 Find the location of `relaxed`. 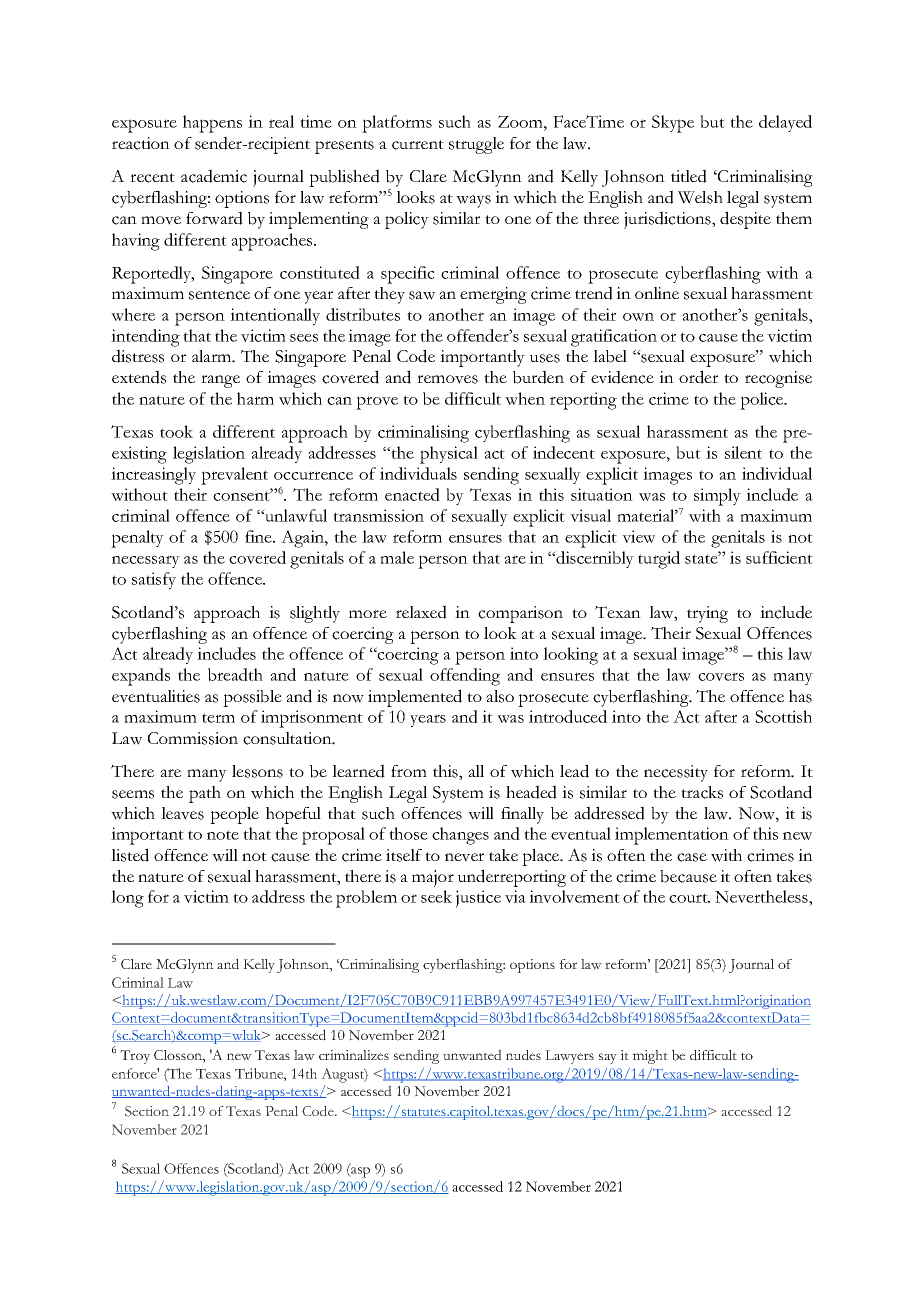

relaxed is located at coordinates (421, 612).
